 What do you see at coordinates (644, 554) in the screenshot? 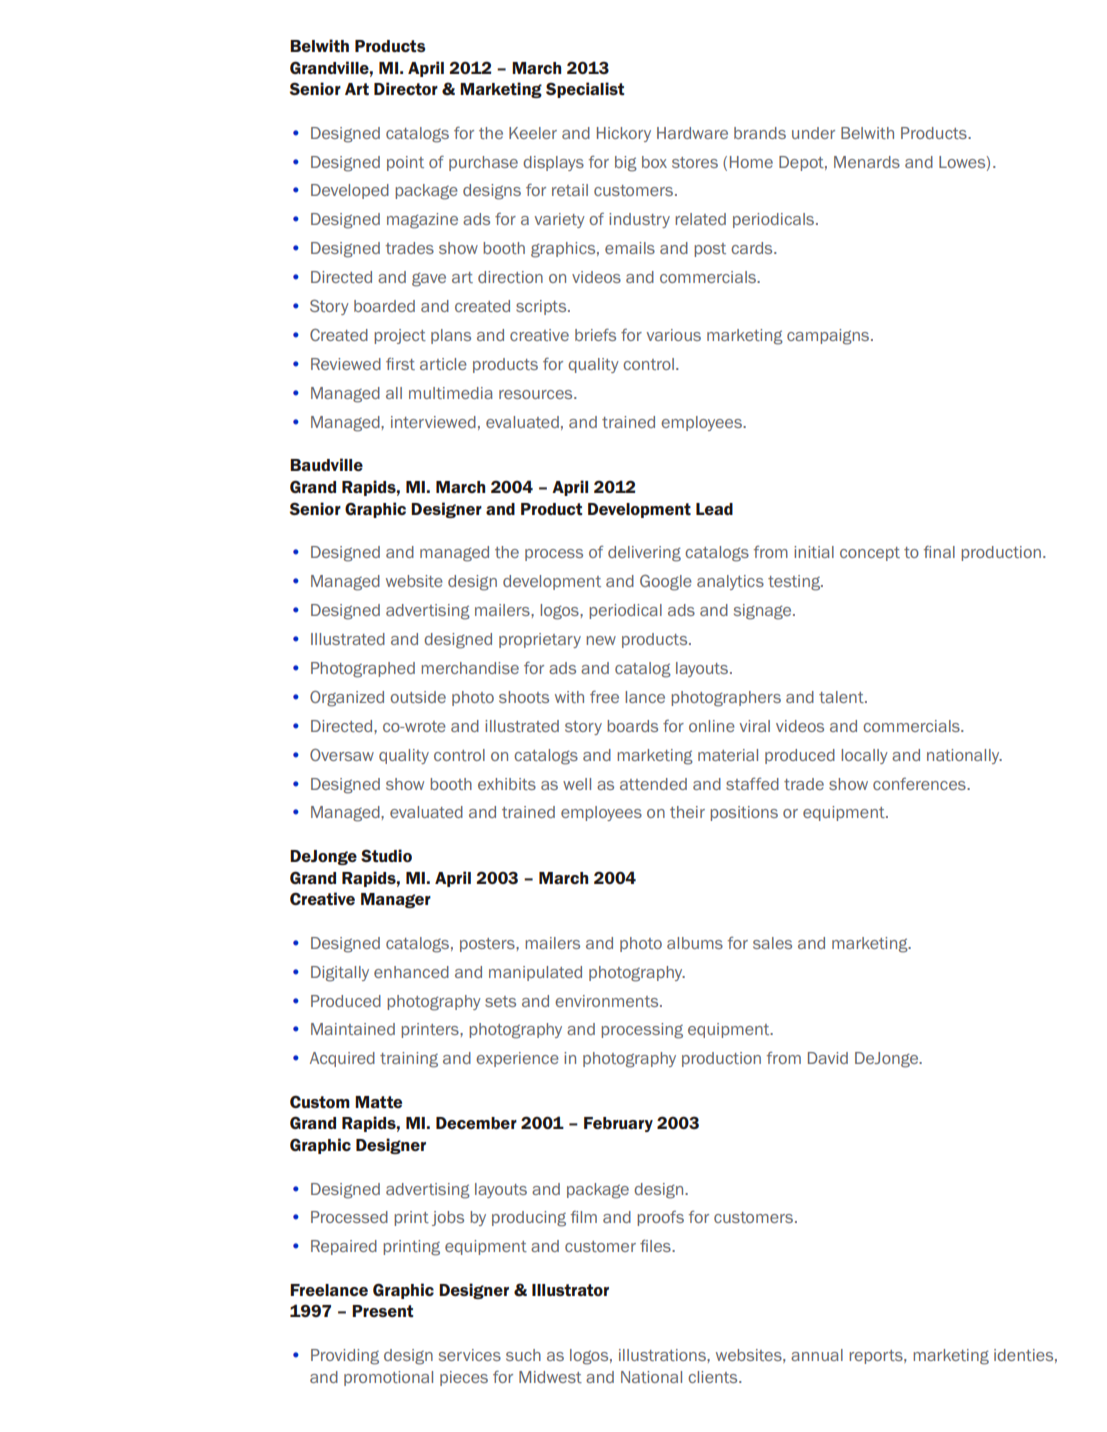
I see `delivering` at bounding box center [644, 554].
